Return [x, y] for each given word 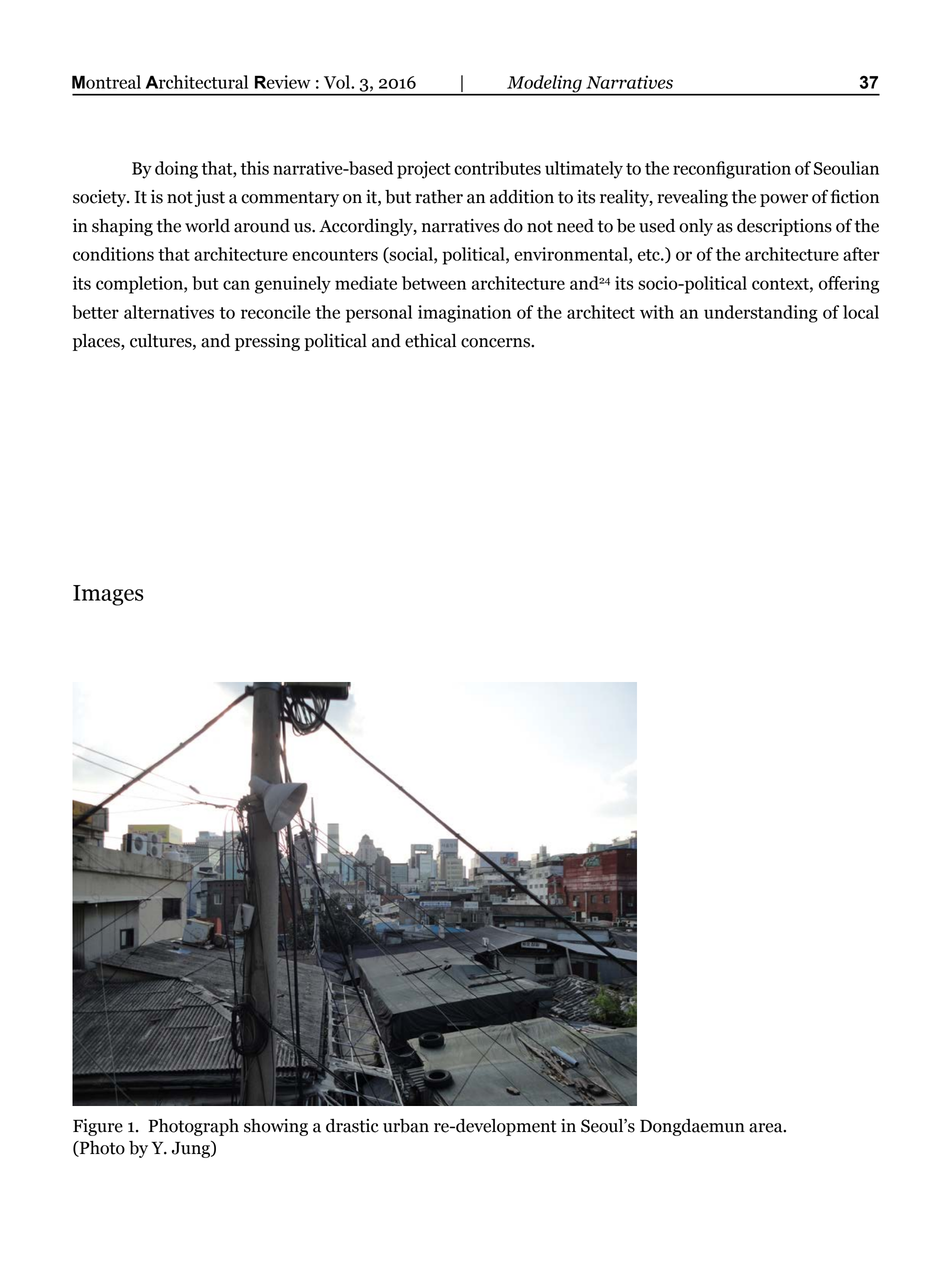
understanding [761, 314]
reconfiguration [732, 170]
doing [176, 170]
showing [276, 1127]
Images [108, 595]
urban [406, 1125]
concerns [496, 343]
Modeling [544, 85]
